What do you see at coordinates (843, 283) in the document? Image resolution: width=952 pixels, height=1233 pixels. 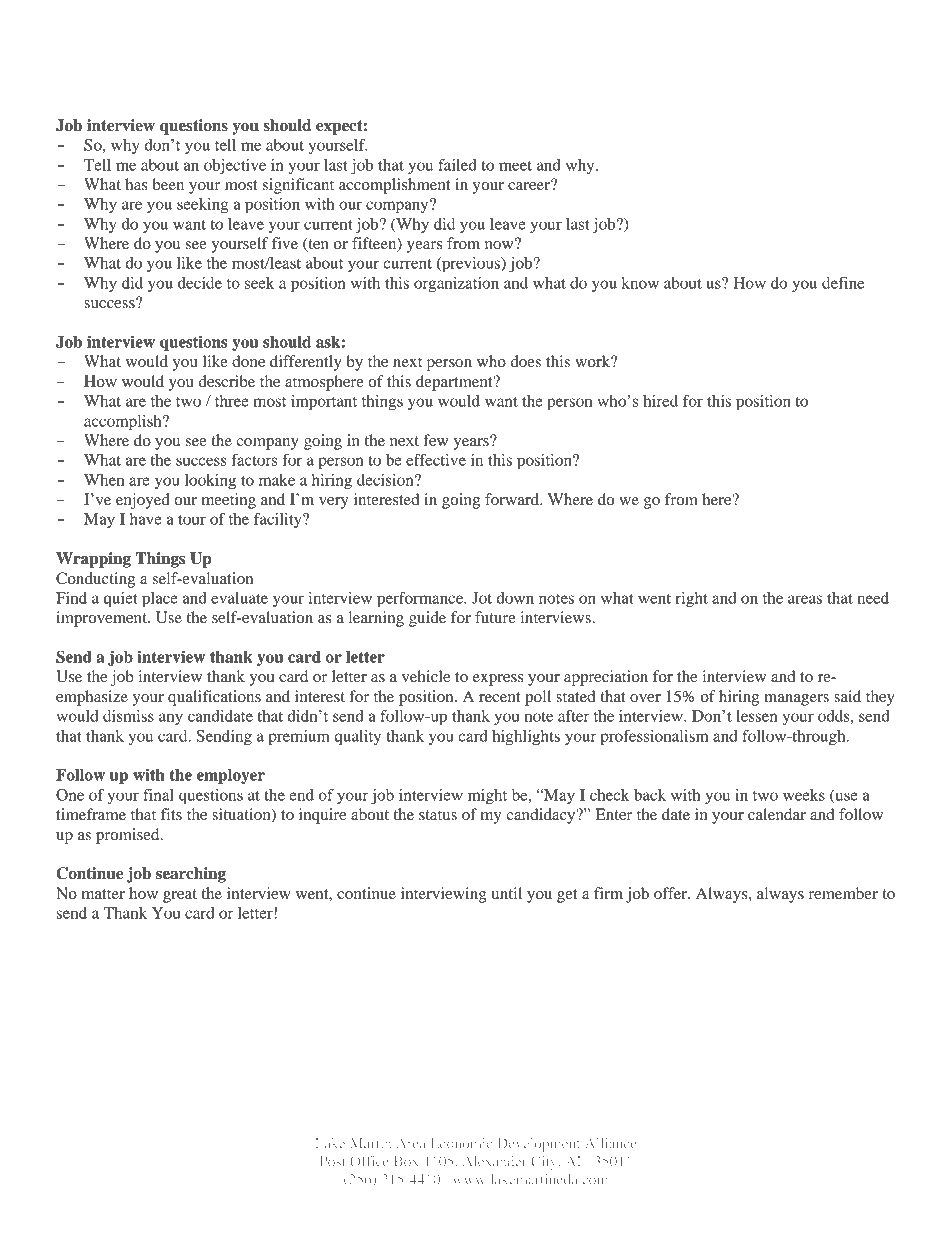 I see `define` at bounding box center [843, 283].
